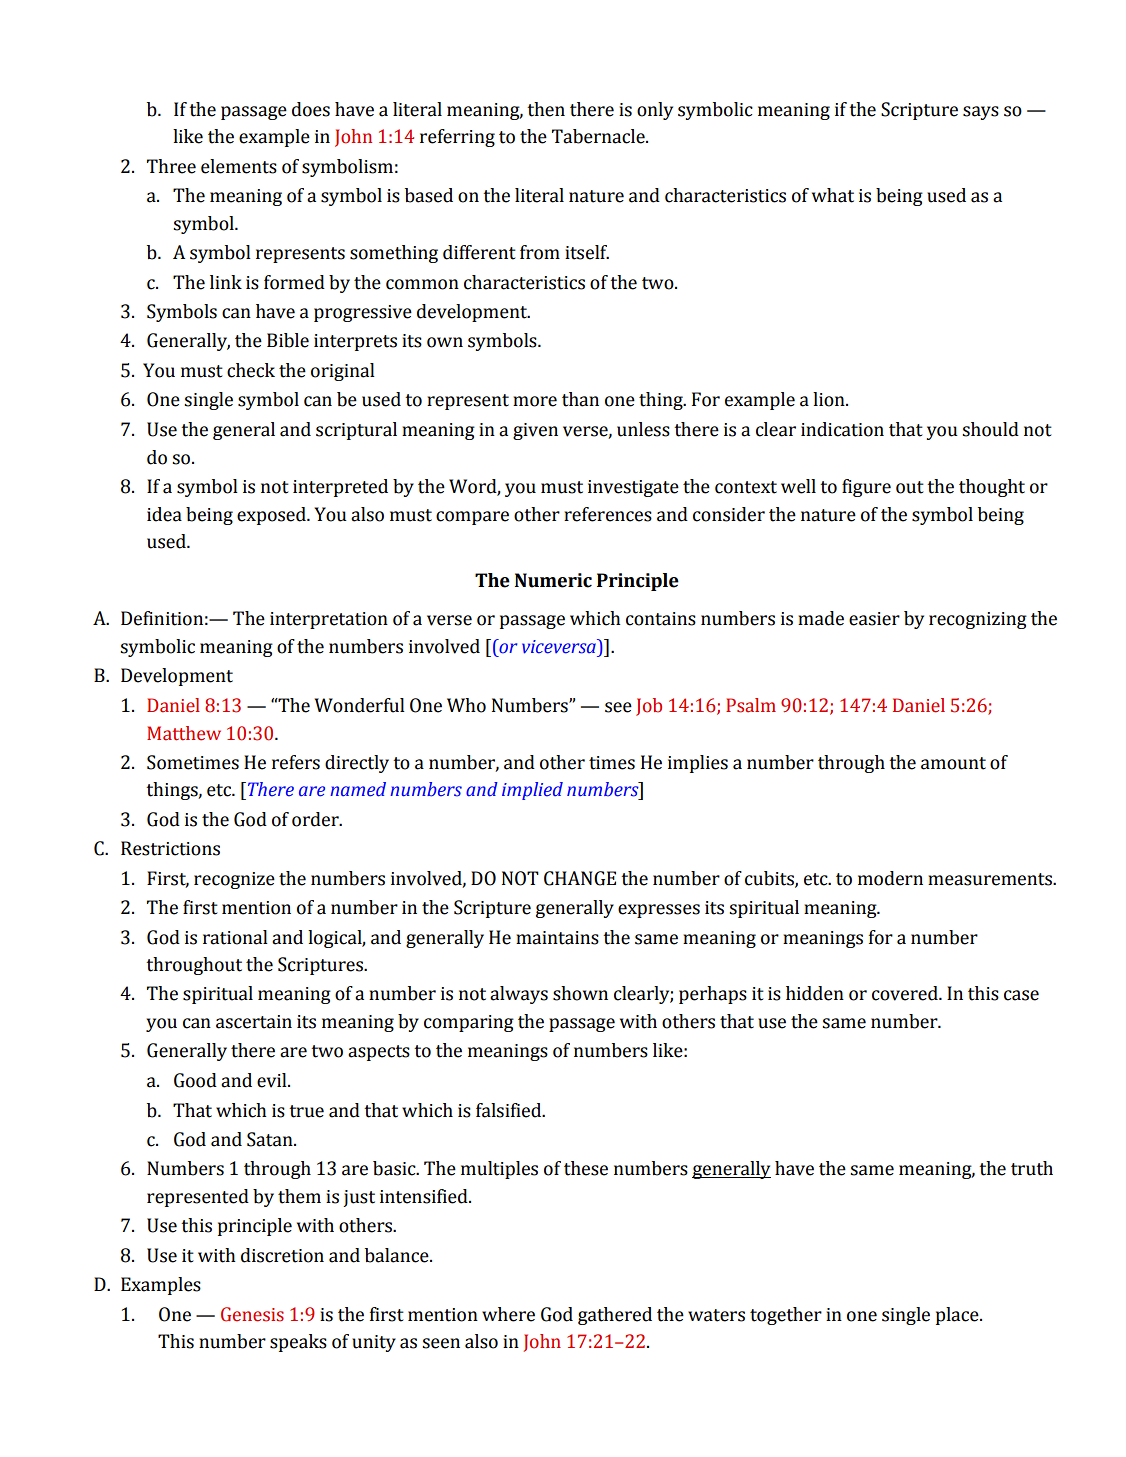  Describe the element at coordinates (990, 429) in the screenshot. I see `should` at that location.
